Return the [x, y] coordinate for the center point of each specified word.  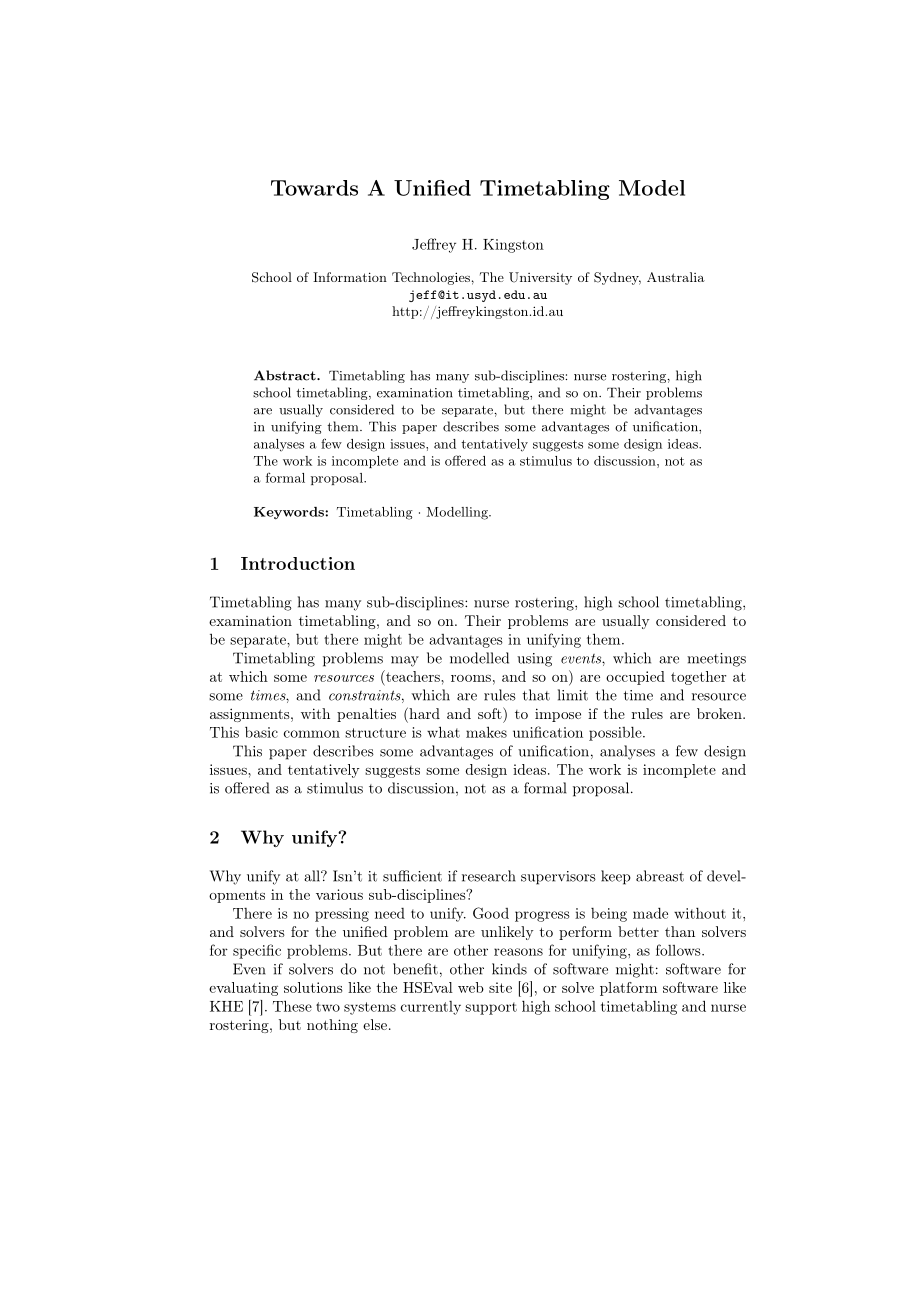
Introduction [298, 563]
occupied [635, 678]
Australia [676, 277]
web [471, 987]
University [540, 278]
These [292, 1006]
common [312, 734]
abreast [660, 876]
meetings [716, 660]
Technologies [431, 278]
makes [486, 732]
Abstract [286, 375]
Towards [314, 188]
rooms [471, 678]
